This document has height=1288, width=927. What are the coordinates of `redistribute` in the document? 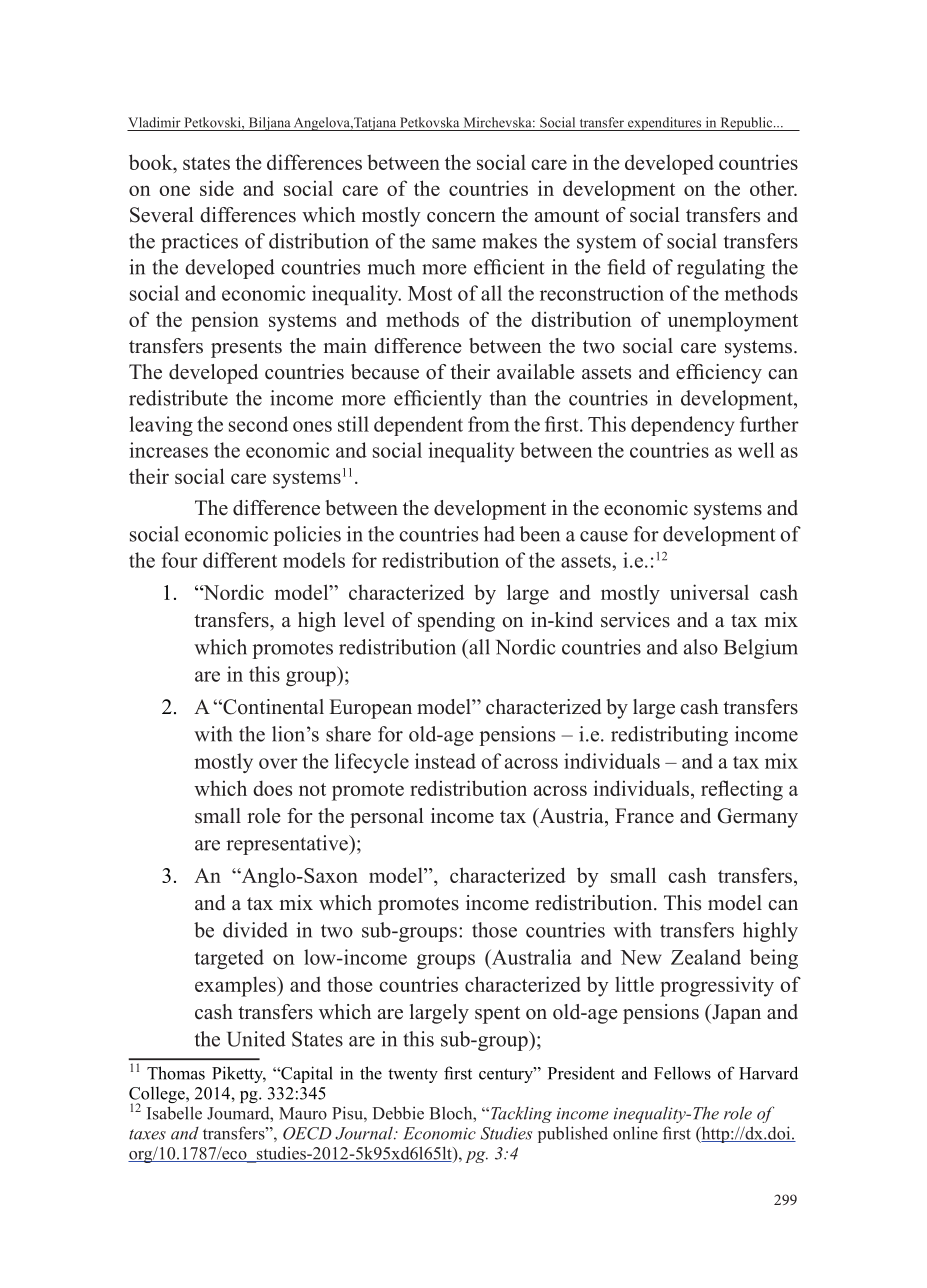 It's located at (178, 398).
